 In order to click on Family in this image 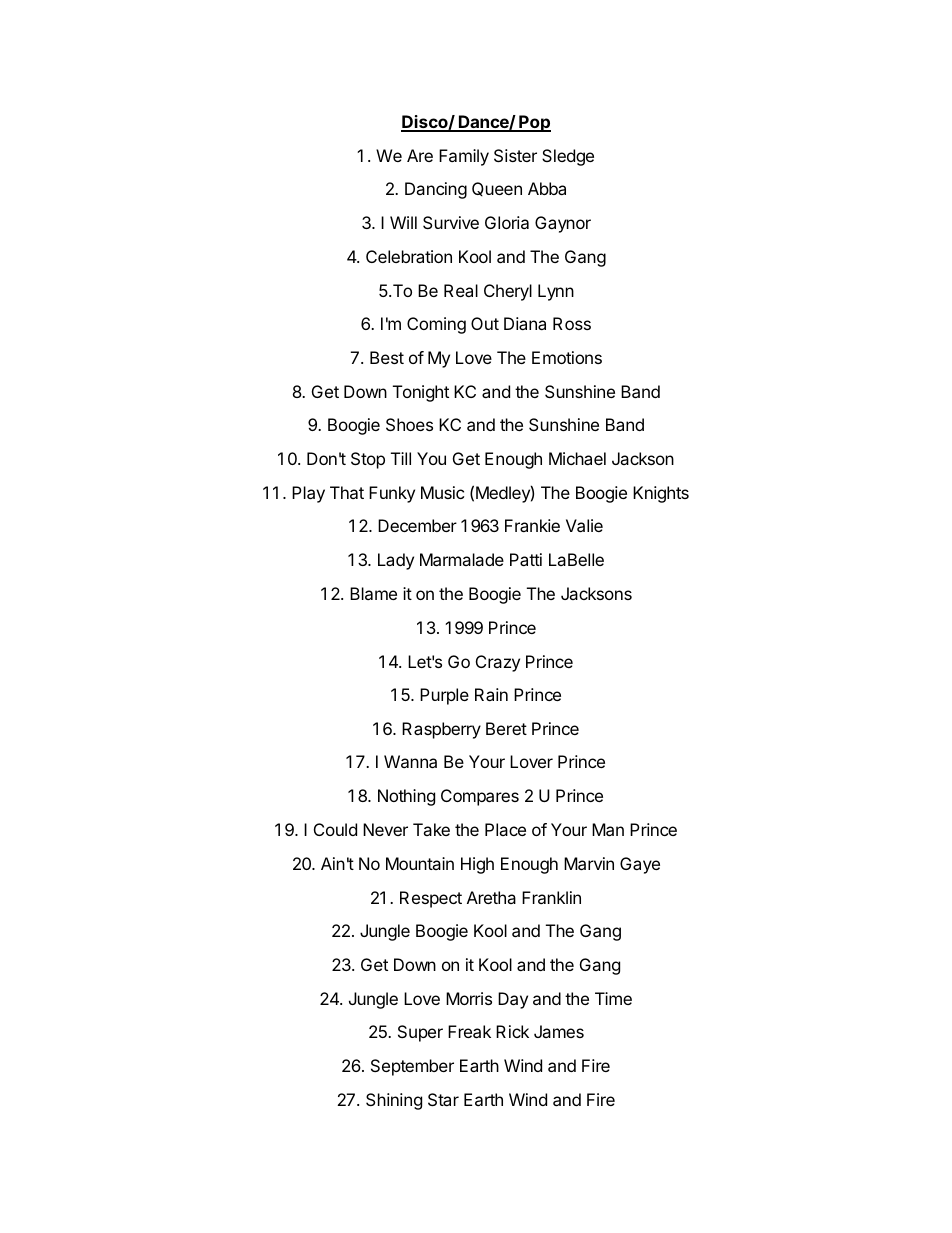, I will do `click(464, 157)`.
